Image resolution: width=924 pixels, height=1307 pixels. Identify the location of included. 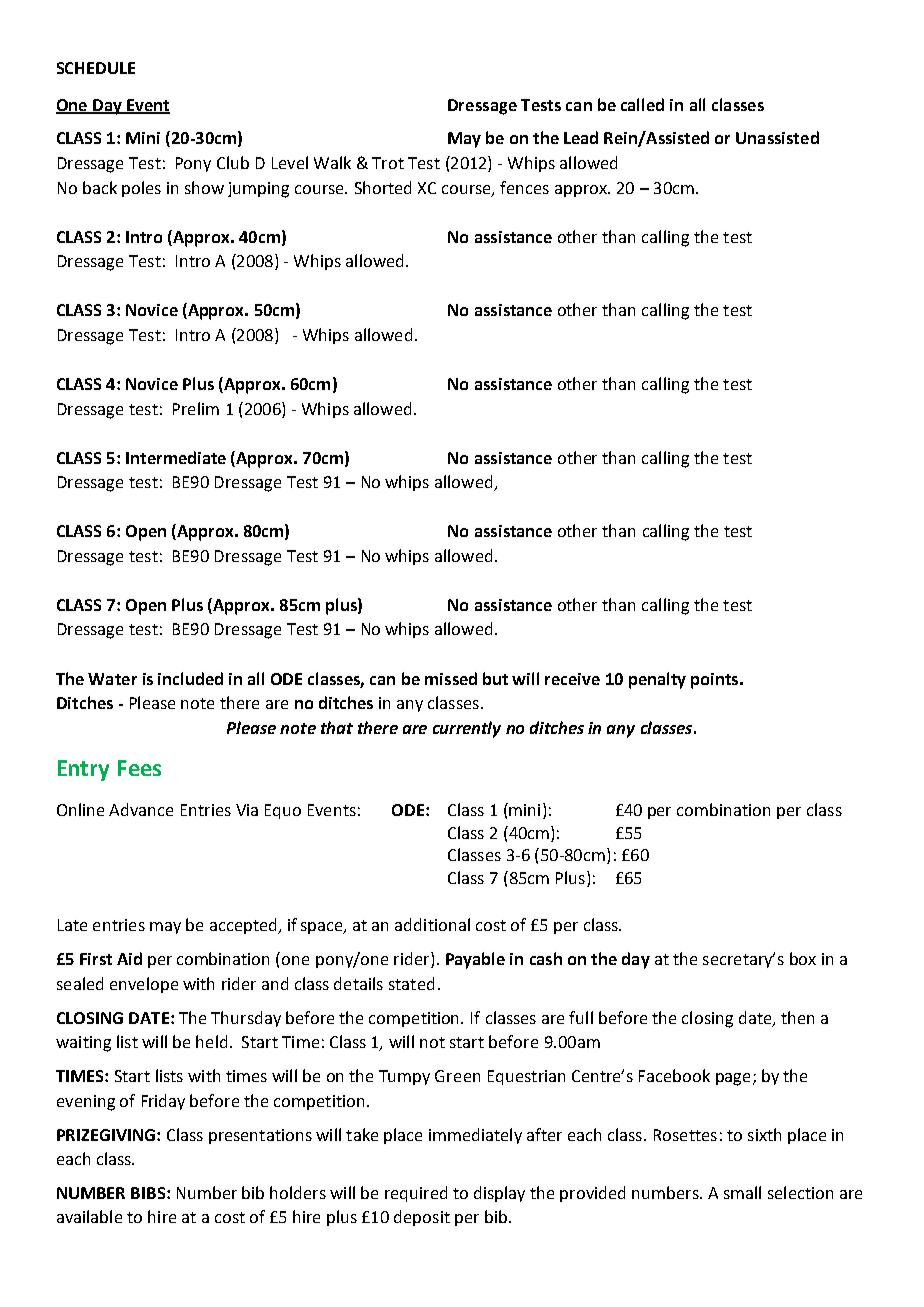
(190, 678).
